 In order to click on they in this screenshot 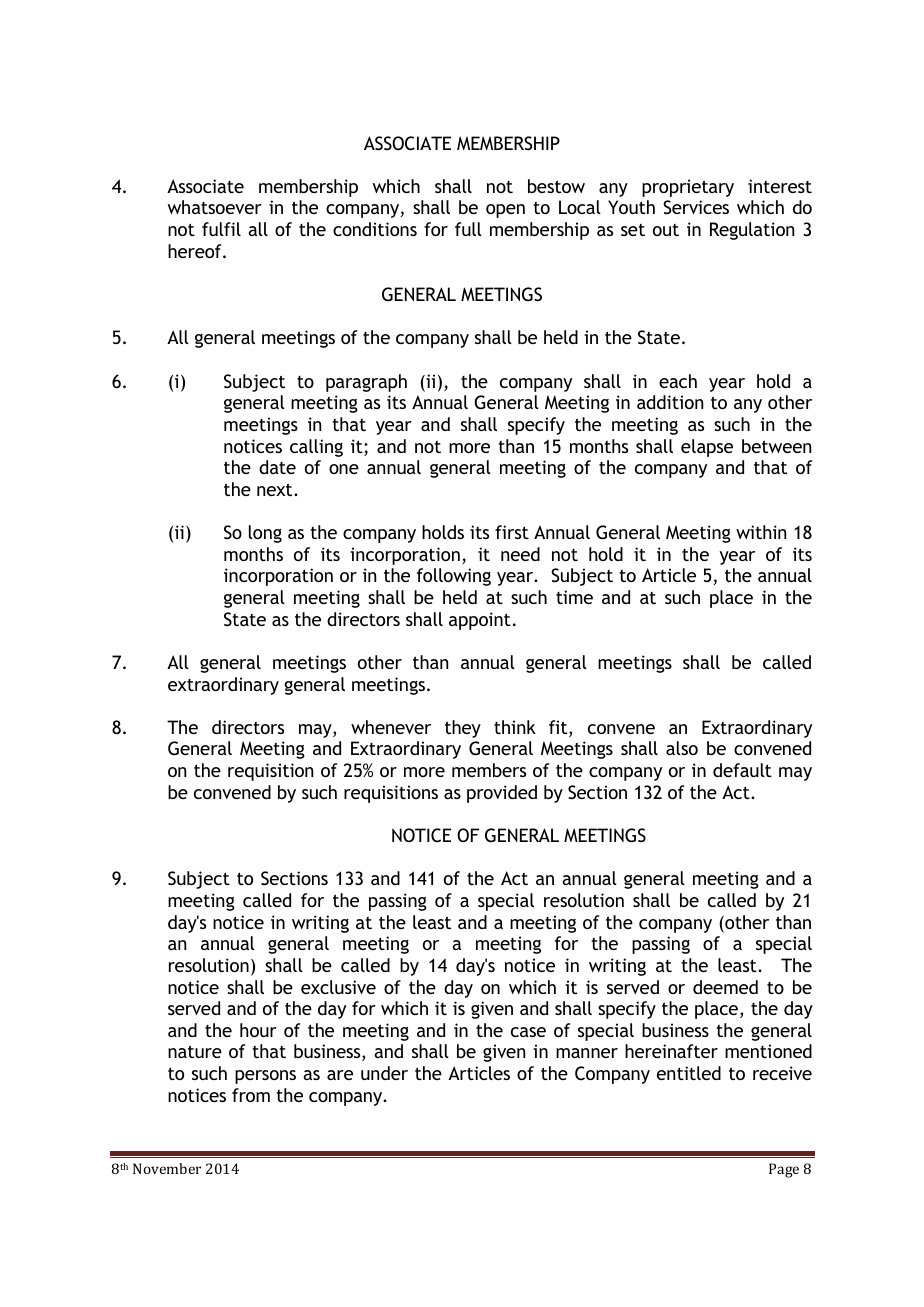, I will do `click(463, 729)`.
